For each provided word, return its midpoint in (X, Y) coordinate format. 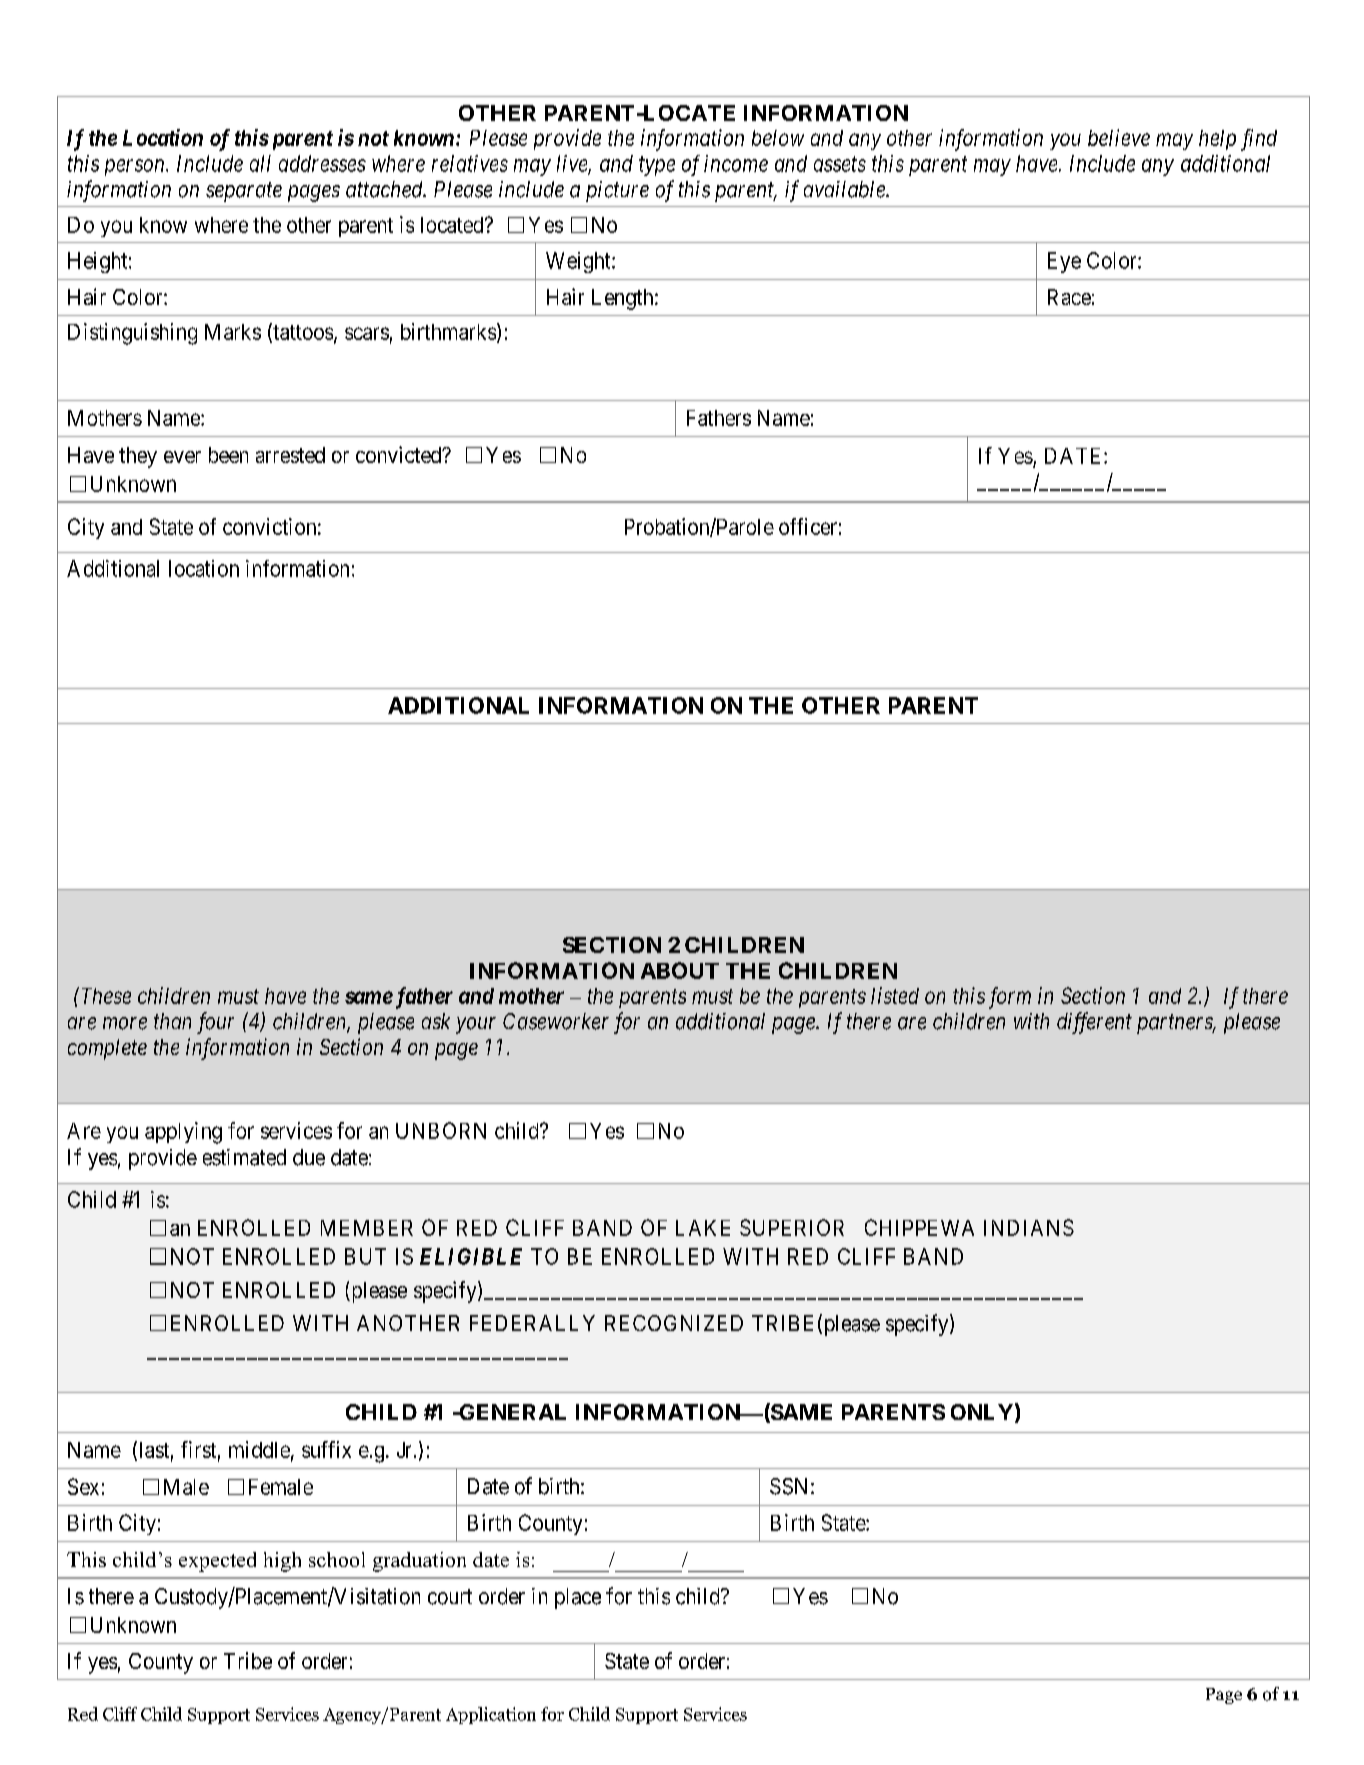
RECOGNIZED (674, 1323)
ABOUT (680, 970)
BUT (365, 1256)
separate (244, 192)
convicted (400, 454)
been (228, 455)
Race (1069, 297)
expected (217, 1562)
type (657, 166)
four (215, 1023)
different (1094, 1023)
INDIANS (1029, 1227)
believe (1119, 137)
